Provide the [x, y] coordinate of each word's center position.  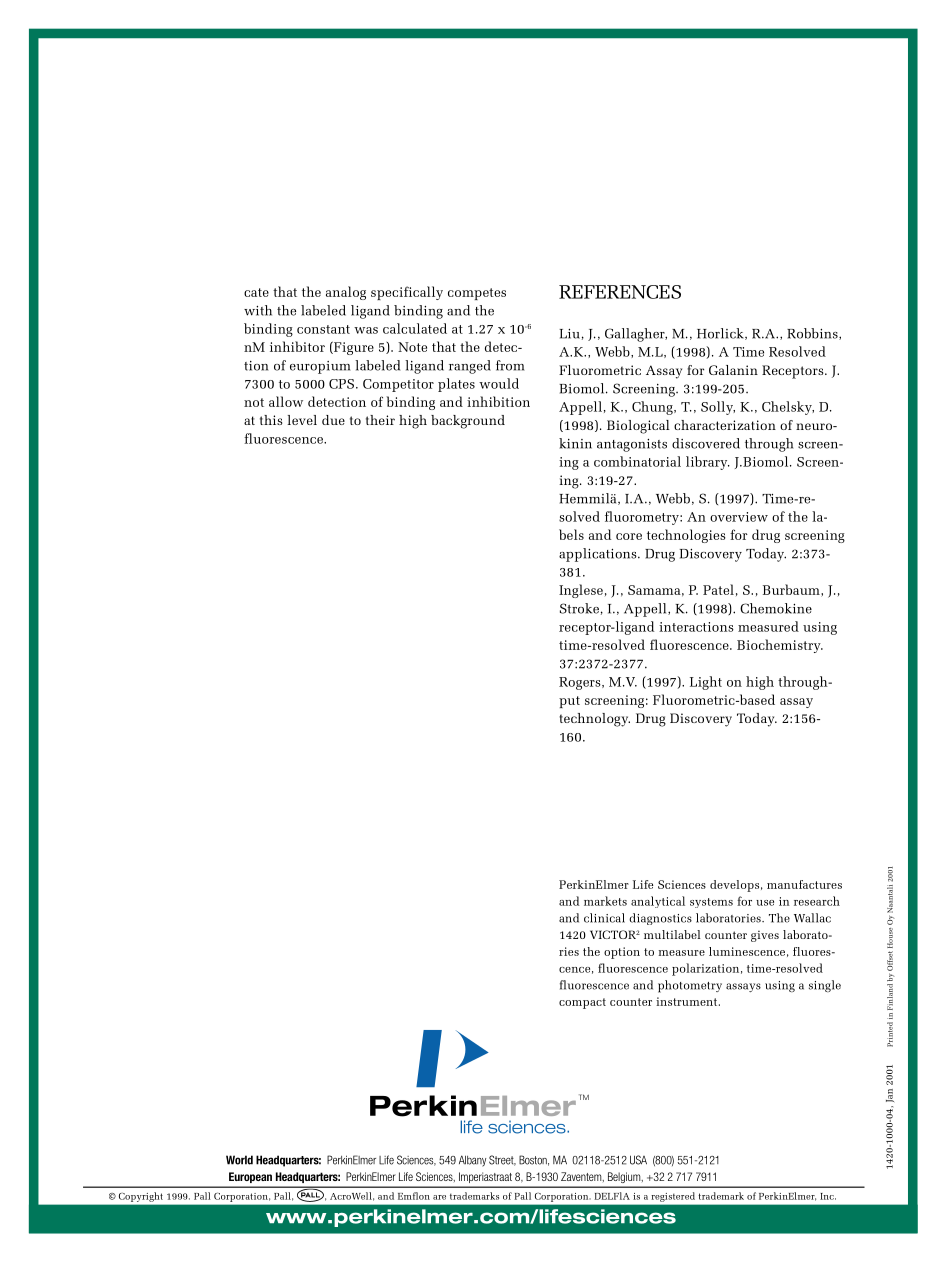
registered [673, 1197]
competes [477, 294]
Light [706, 683]
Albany [472, 1161]
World [239, 1160]
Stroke [579, 608]
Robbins [813, 334]
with [258, 310]
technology [594, 720]
